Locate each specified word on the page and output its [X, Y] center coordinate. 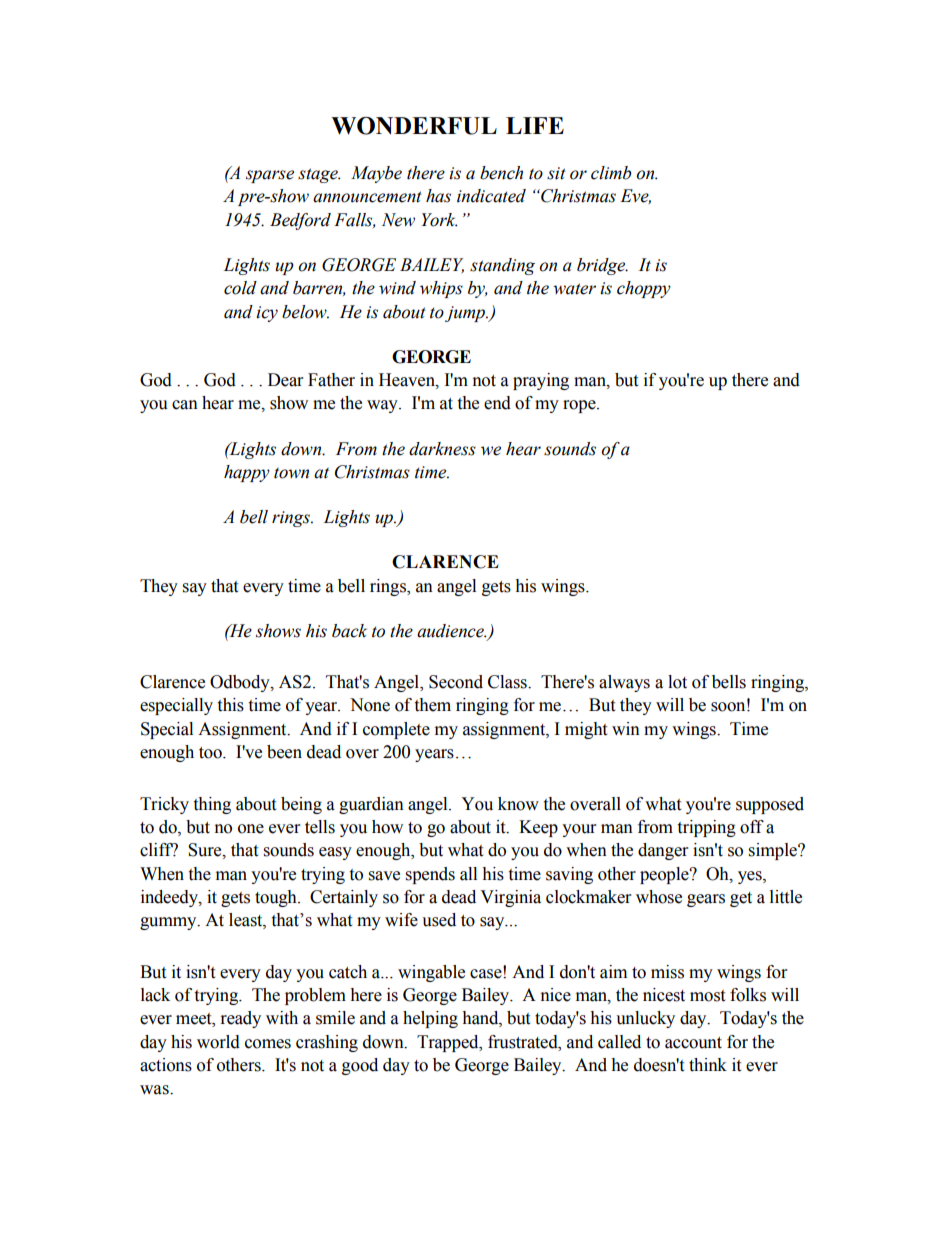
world [218, 1042]
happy [247, 473]
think [708, 1065]
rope [580, 406]
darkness [442, 449]
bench [501, 173]
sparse [270, 176]
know [518, 804]
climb [611, 173]
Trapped [449, 1043]
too [211, 753]
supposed [770, 805]
